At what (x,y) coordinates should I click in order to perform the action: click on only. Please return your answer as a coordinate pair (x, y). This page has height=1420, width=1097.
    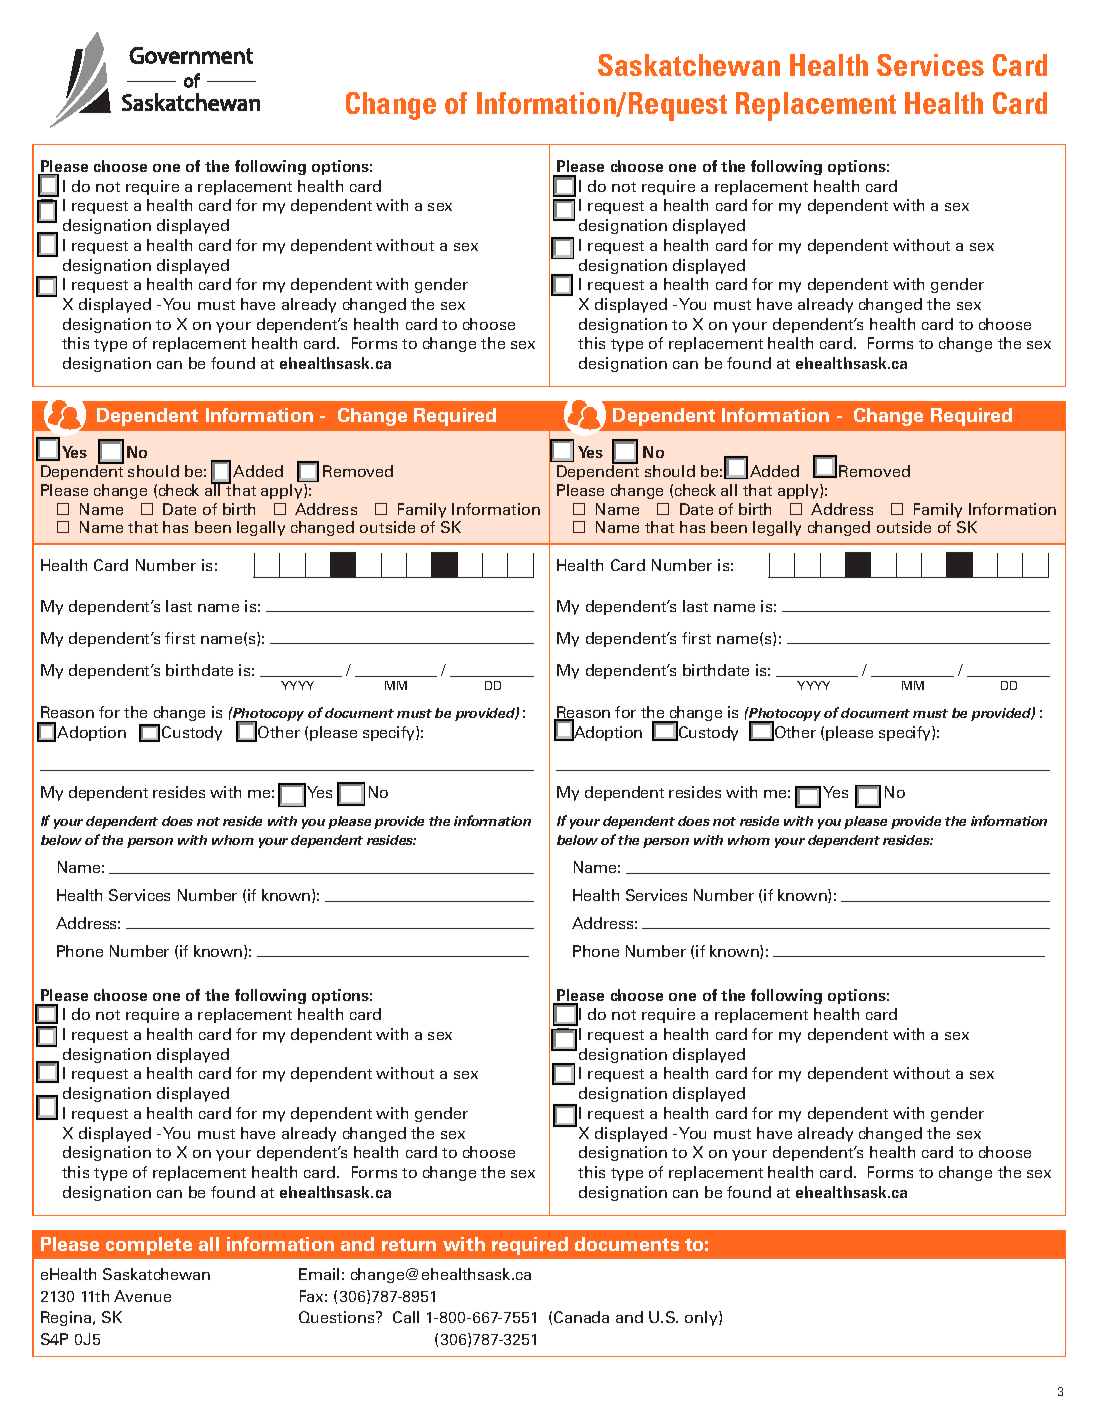
    Looking at the image, I should click on (702, 1318).
